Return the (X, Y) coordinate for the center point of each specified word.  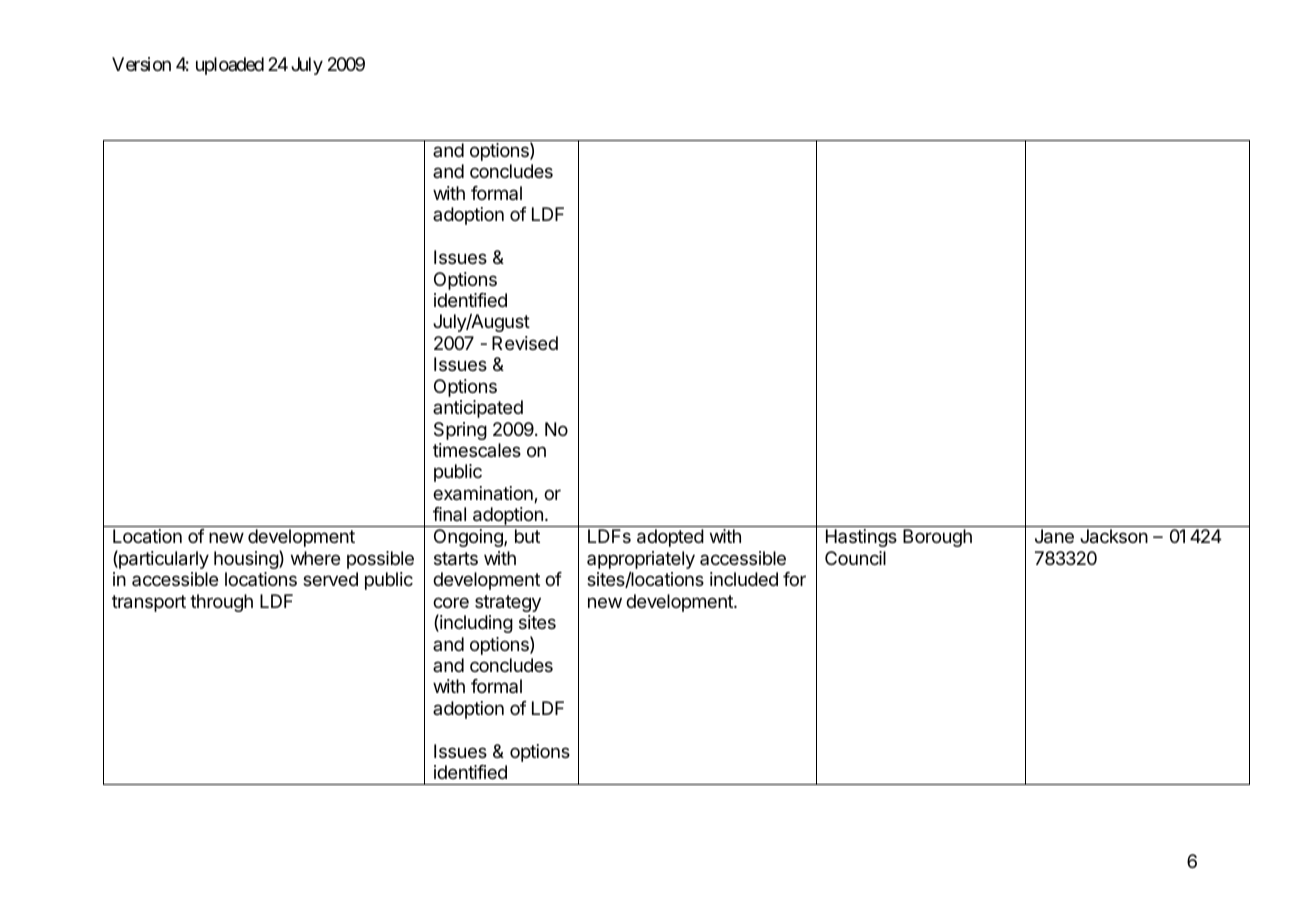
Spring (460, 431)
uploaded (230, 66)
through (221, 603)
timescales (477, 450)
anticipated (478, 409)
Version (141, 64)
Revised (525, 343)
